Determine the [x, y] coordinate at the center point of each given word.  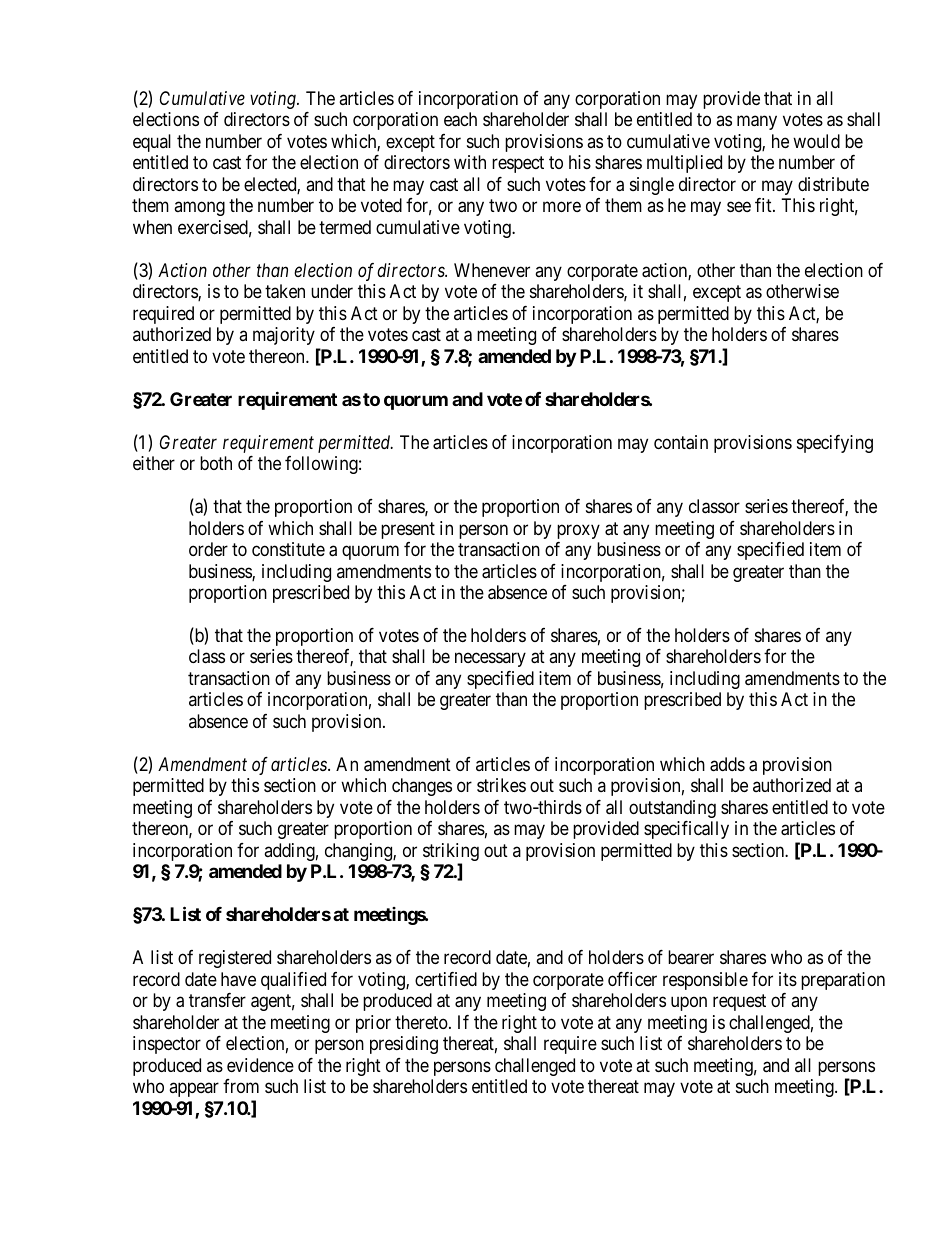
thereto [422, 1022]
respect [518, 165]
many [757, 123]
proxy [578, 531]
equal [152, 143]
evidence [260, 1065]
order [208, 549]
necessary [490, 660]
